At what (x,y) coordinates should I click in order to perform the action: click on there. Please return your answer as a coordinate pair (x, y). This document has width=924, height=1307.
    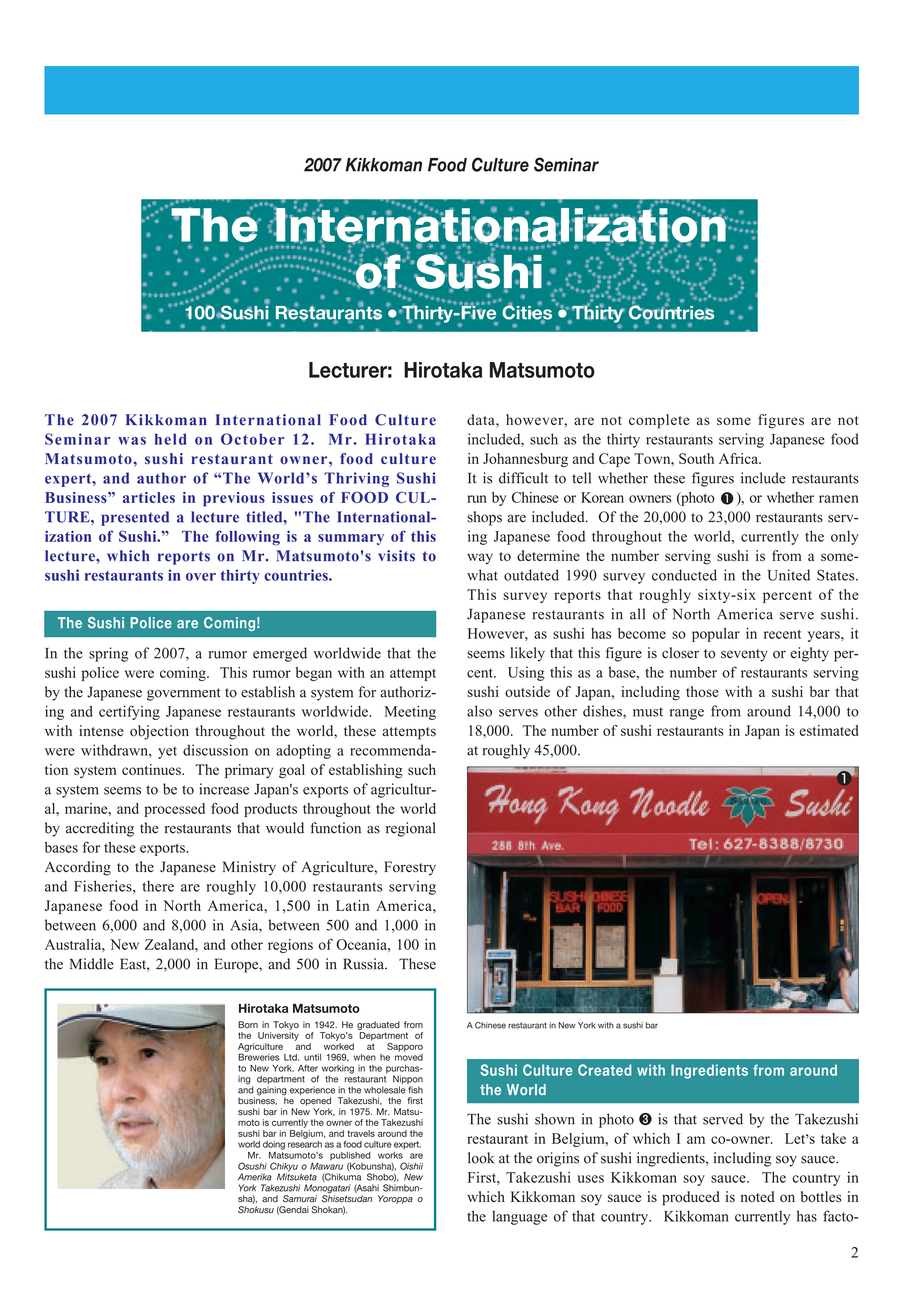
    Looking at the image, I should click on (158, 886).
